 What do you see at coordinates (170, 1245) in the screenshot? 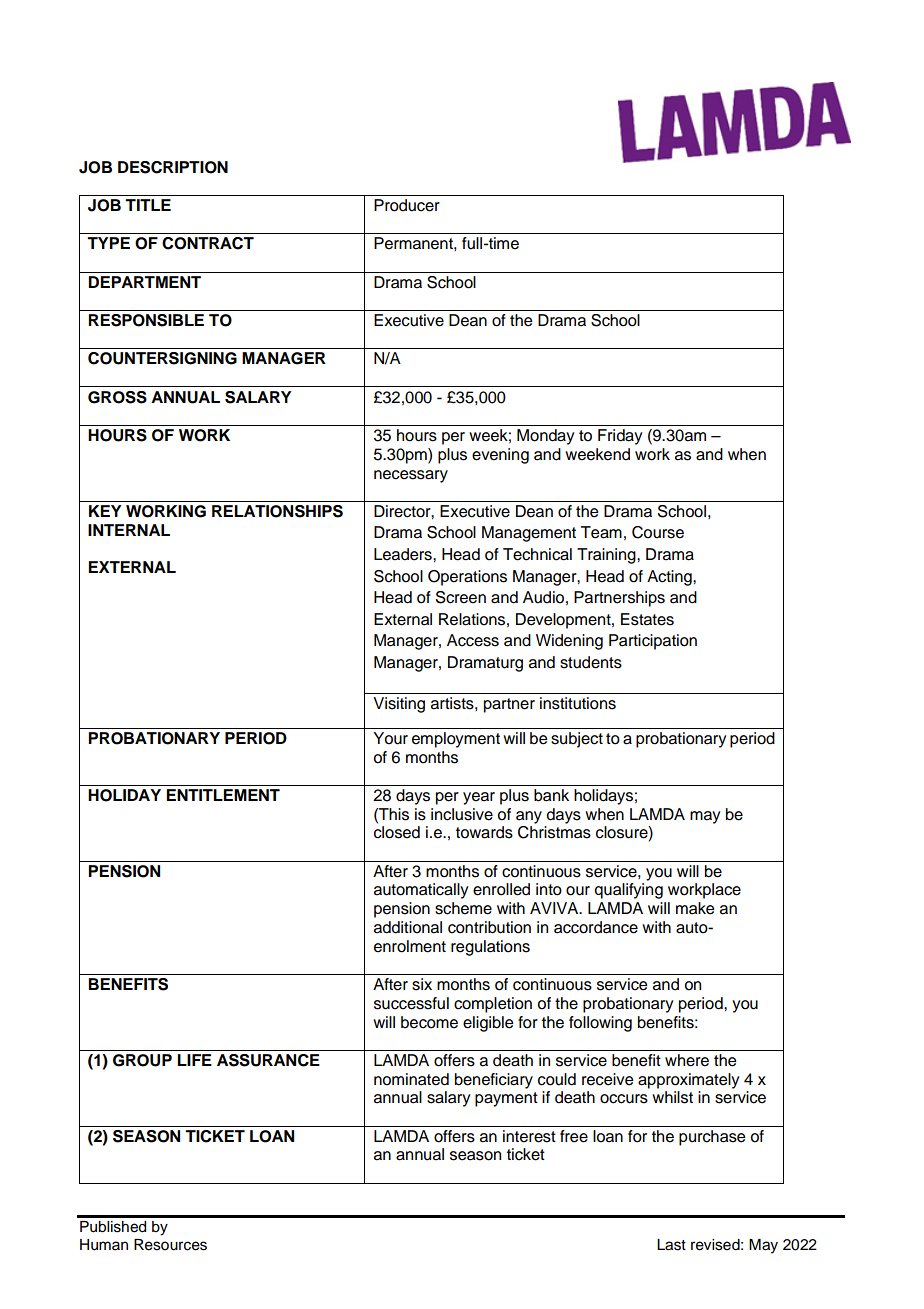
I see `Resources` at bounding box center [170, 1245].
